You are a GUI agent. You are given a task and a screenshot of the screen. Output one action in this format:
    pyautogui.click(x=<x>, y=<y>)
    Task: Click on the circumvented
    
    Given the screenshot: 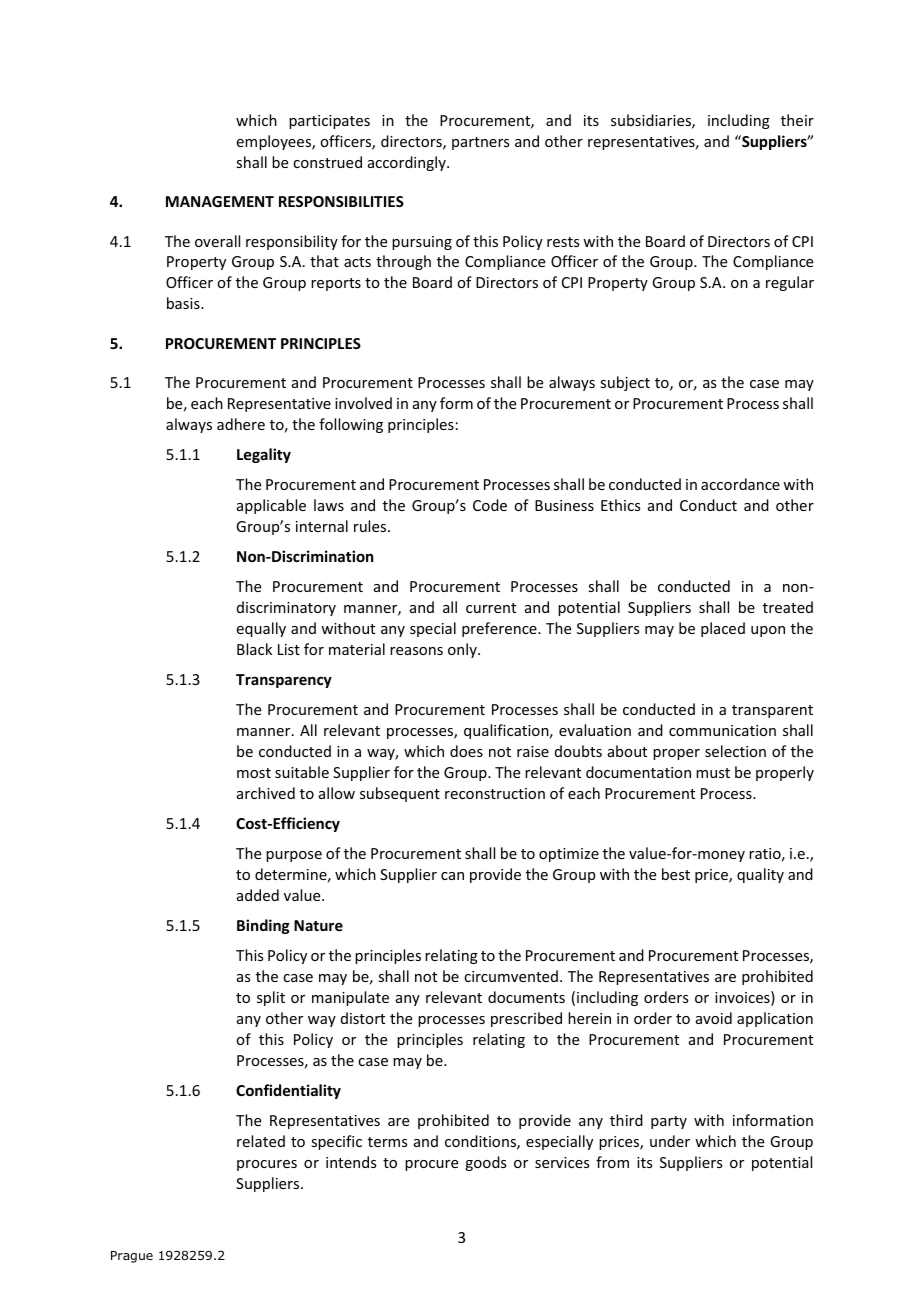 What is the action you would take?
    pyautogui.click(x=511, y=976)
